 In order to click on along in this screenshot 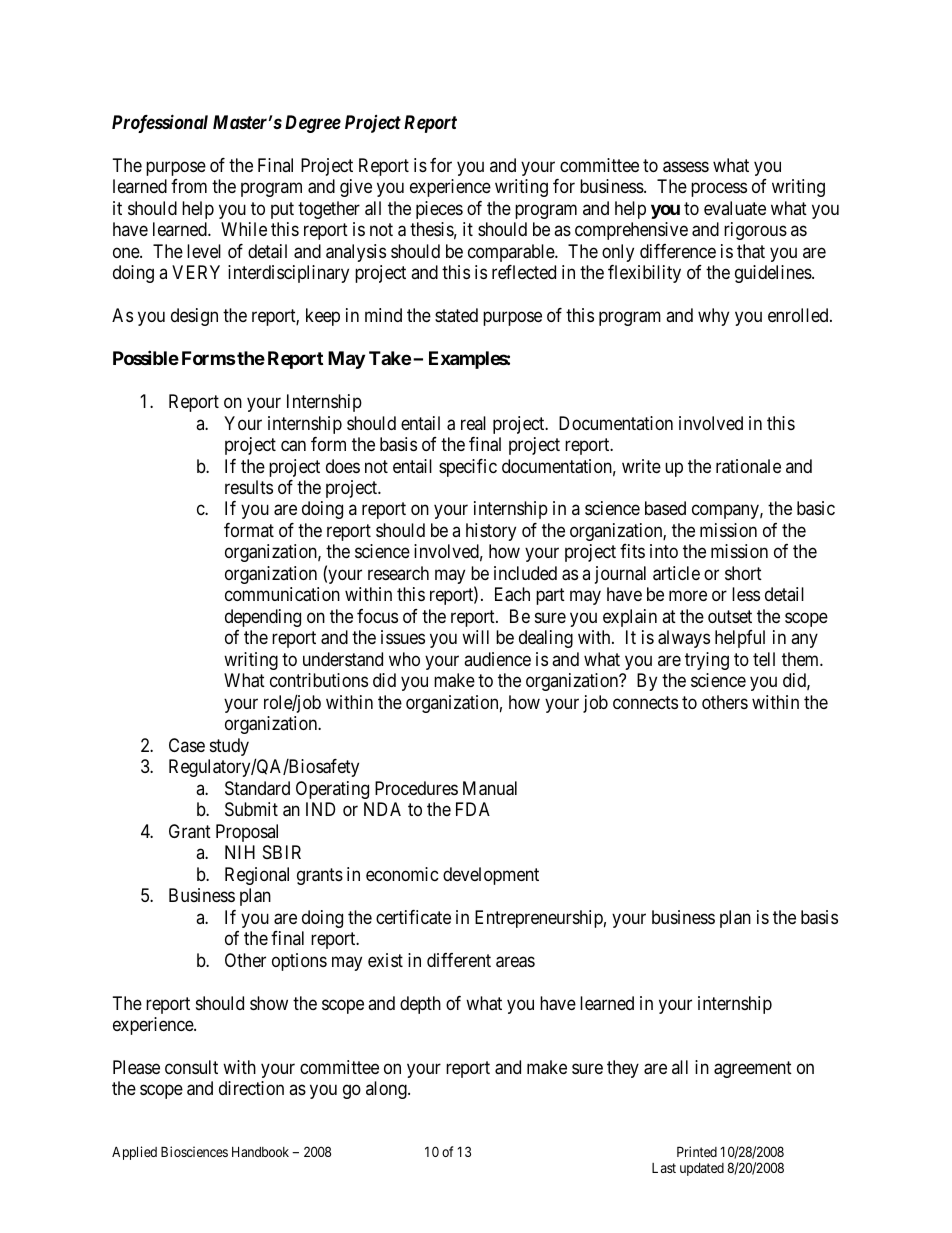, I will do `click(387, 1090)`.
